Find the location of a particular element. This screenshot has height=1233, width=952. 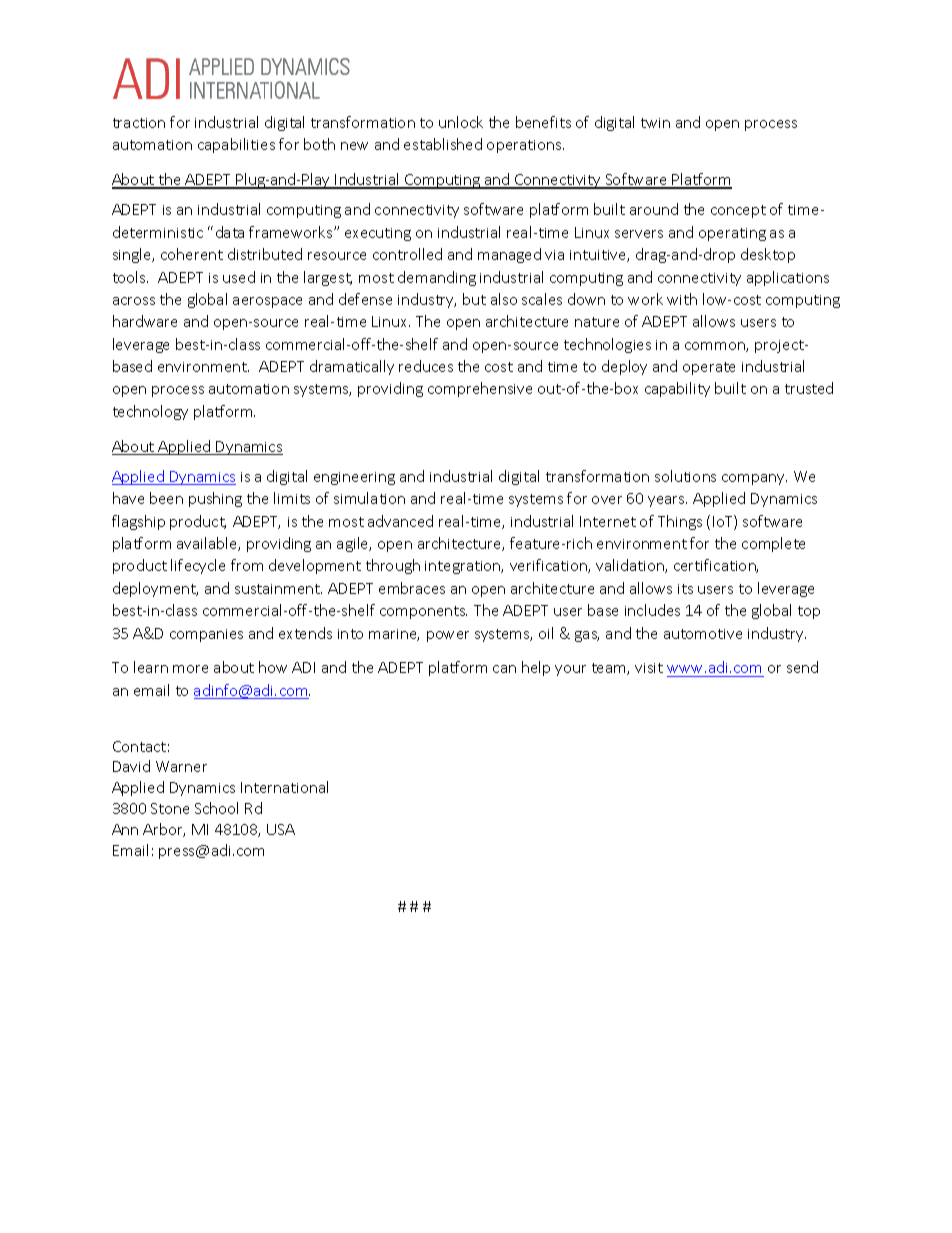

simulation is located at coordinates (369, 498).
